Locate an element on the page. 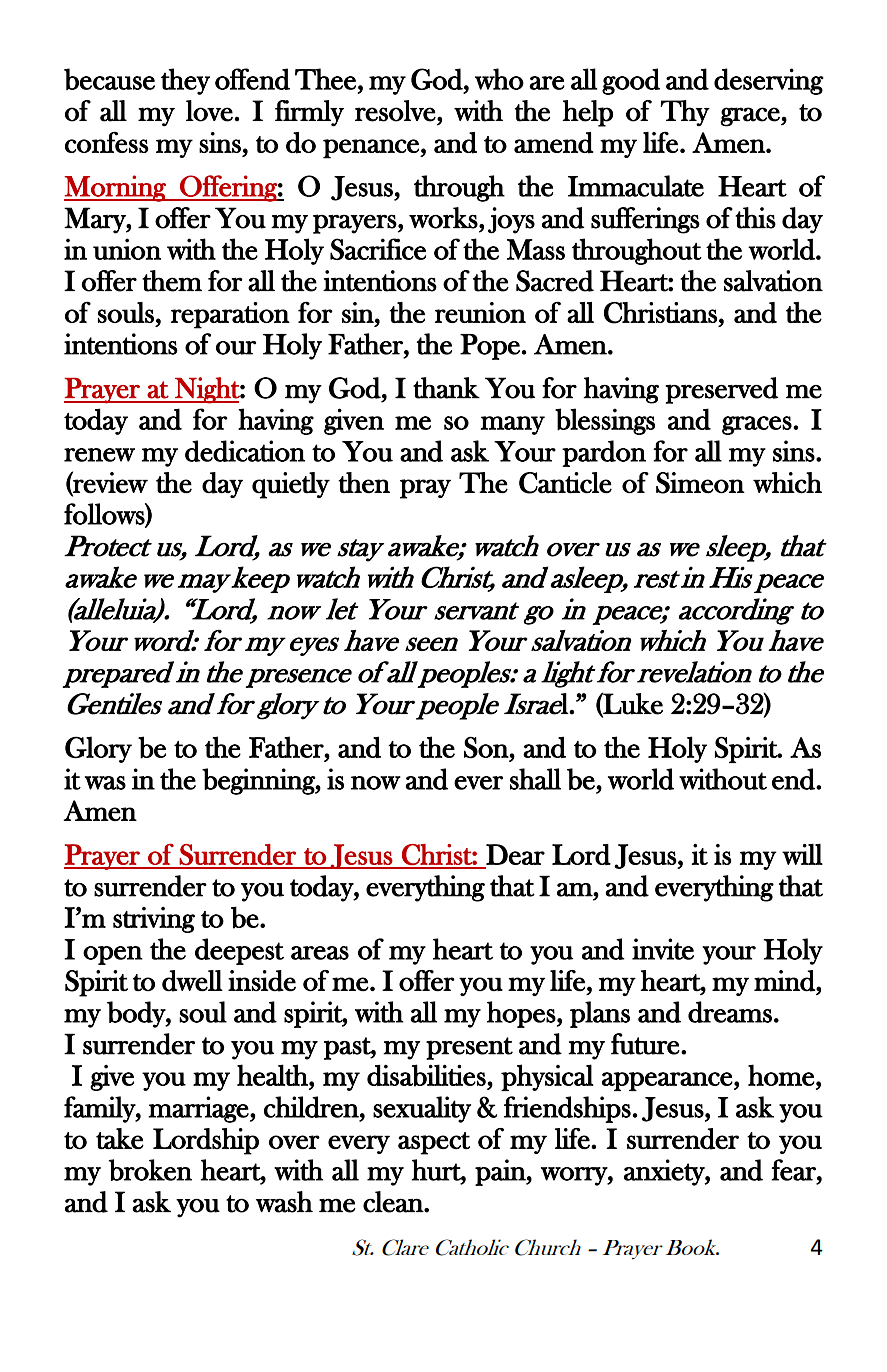 The image size is (887, 1372). reparation is located at coordinates (230, 315).
